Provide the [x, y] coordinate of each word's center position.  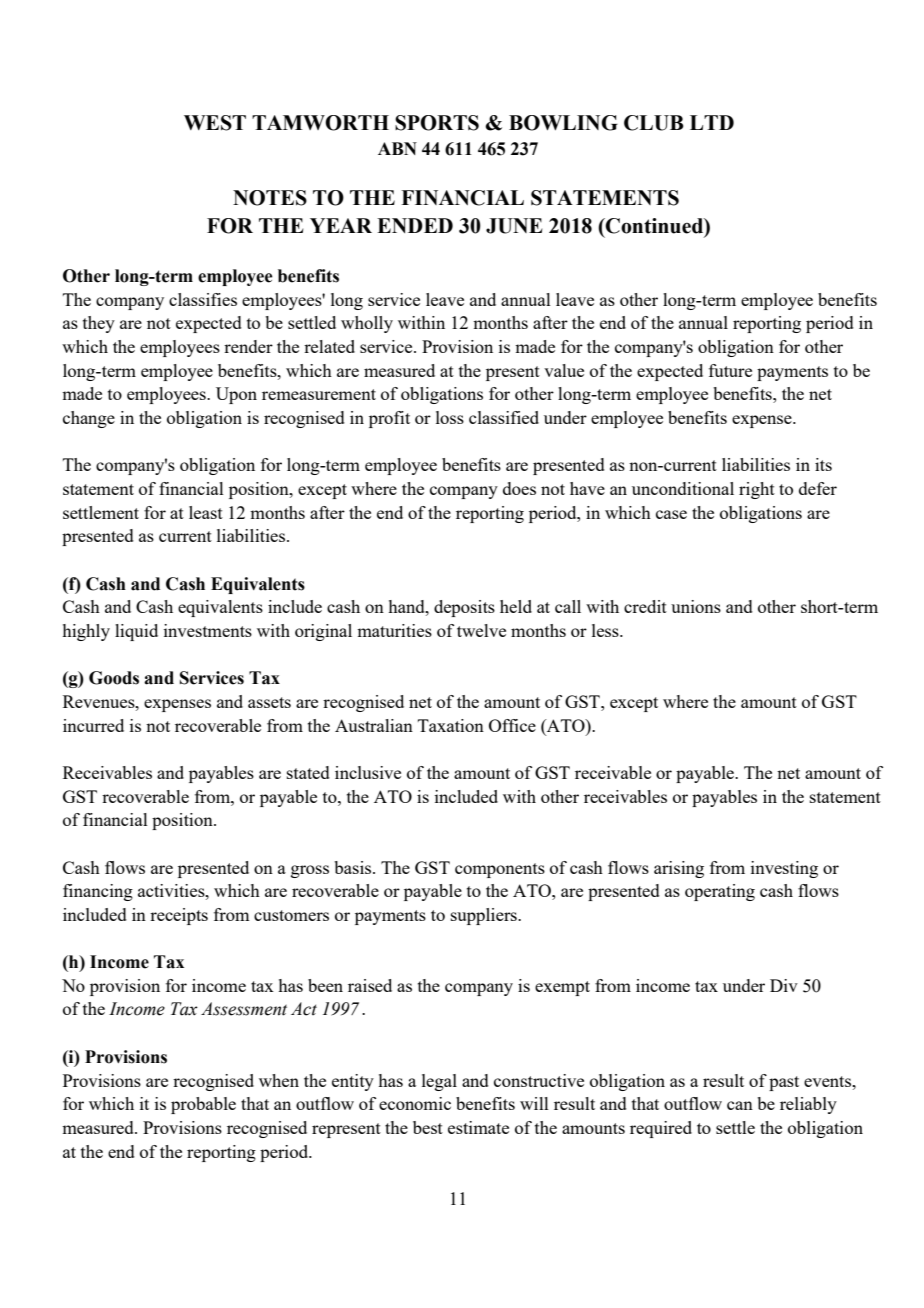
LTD [712, 122]
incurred [93, 725]
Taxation [451, 725]
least [206, 512]
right [757, 490]
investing [784, 869]
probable [203, 1105]
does [519, 488]
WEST [215, 123]
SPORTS [437, 123]
